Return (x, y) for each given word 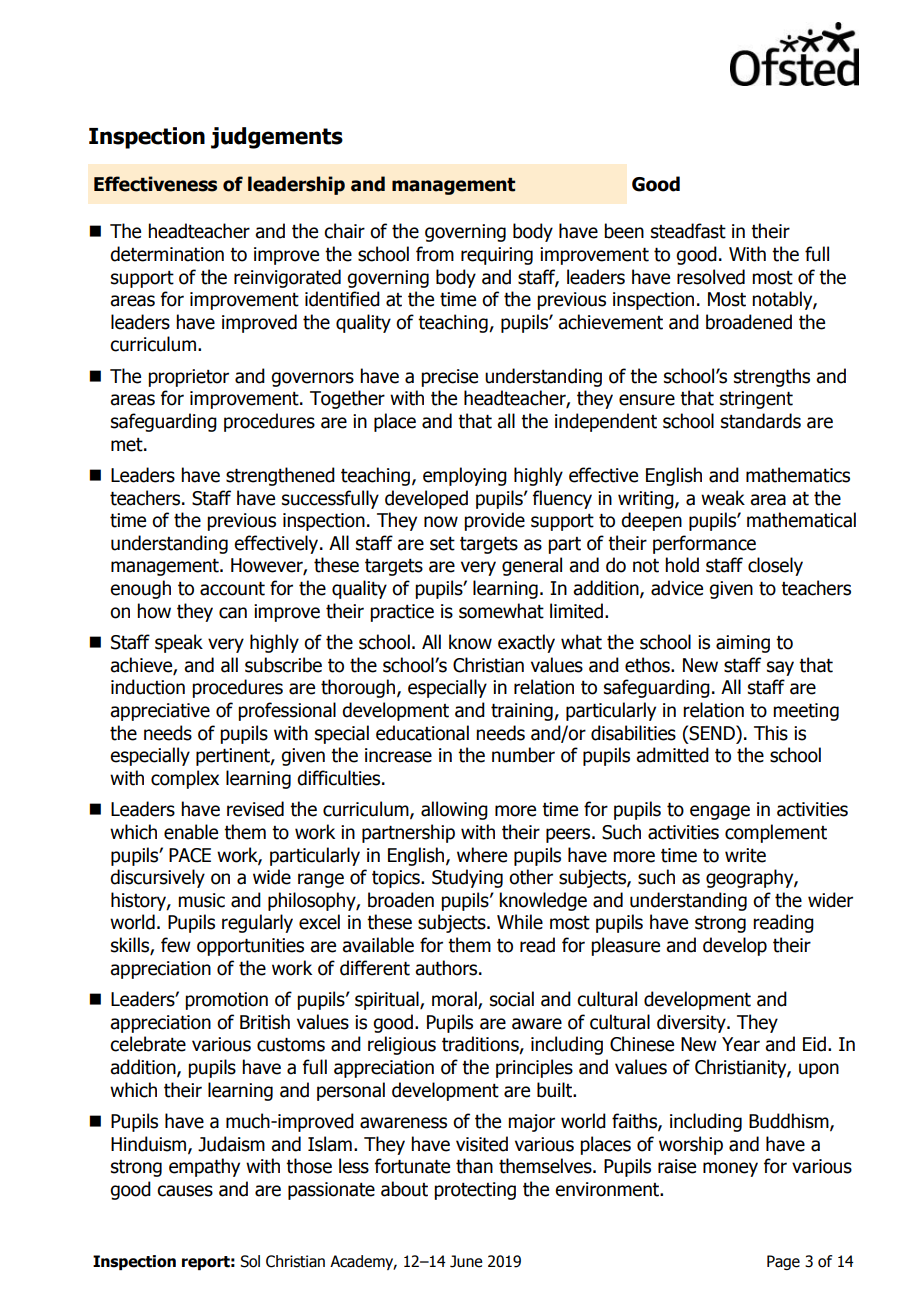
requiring (497, 256)
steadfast (688, 231)
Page (783, 1262)
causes (185, 1191)
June (466, 1261)
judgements (277, 138)
